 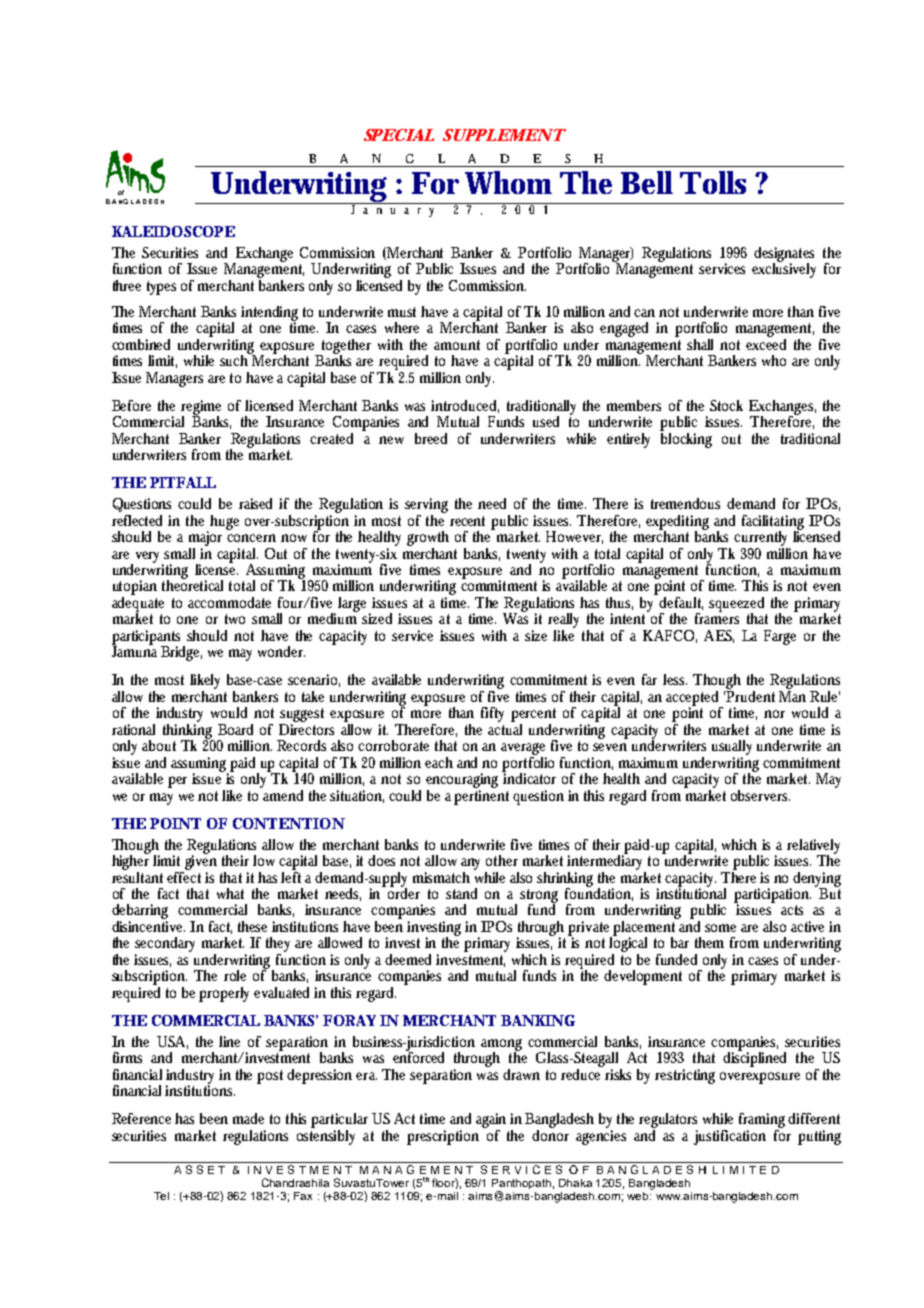 I want to click on mismatch, so click(x=441, y=877).
